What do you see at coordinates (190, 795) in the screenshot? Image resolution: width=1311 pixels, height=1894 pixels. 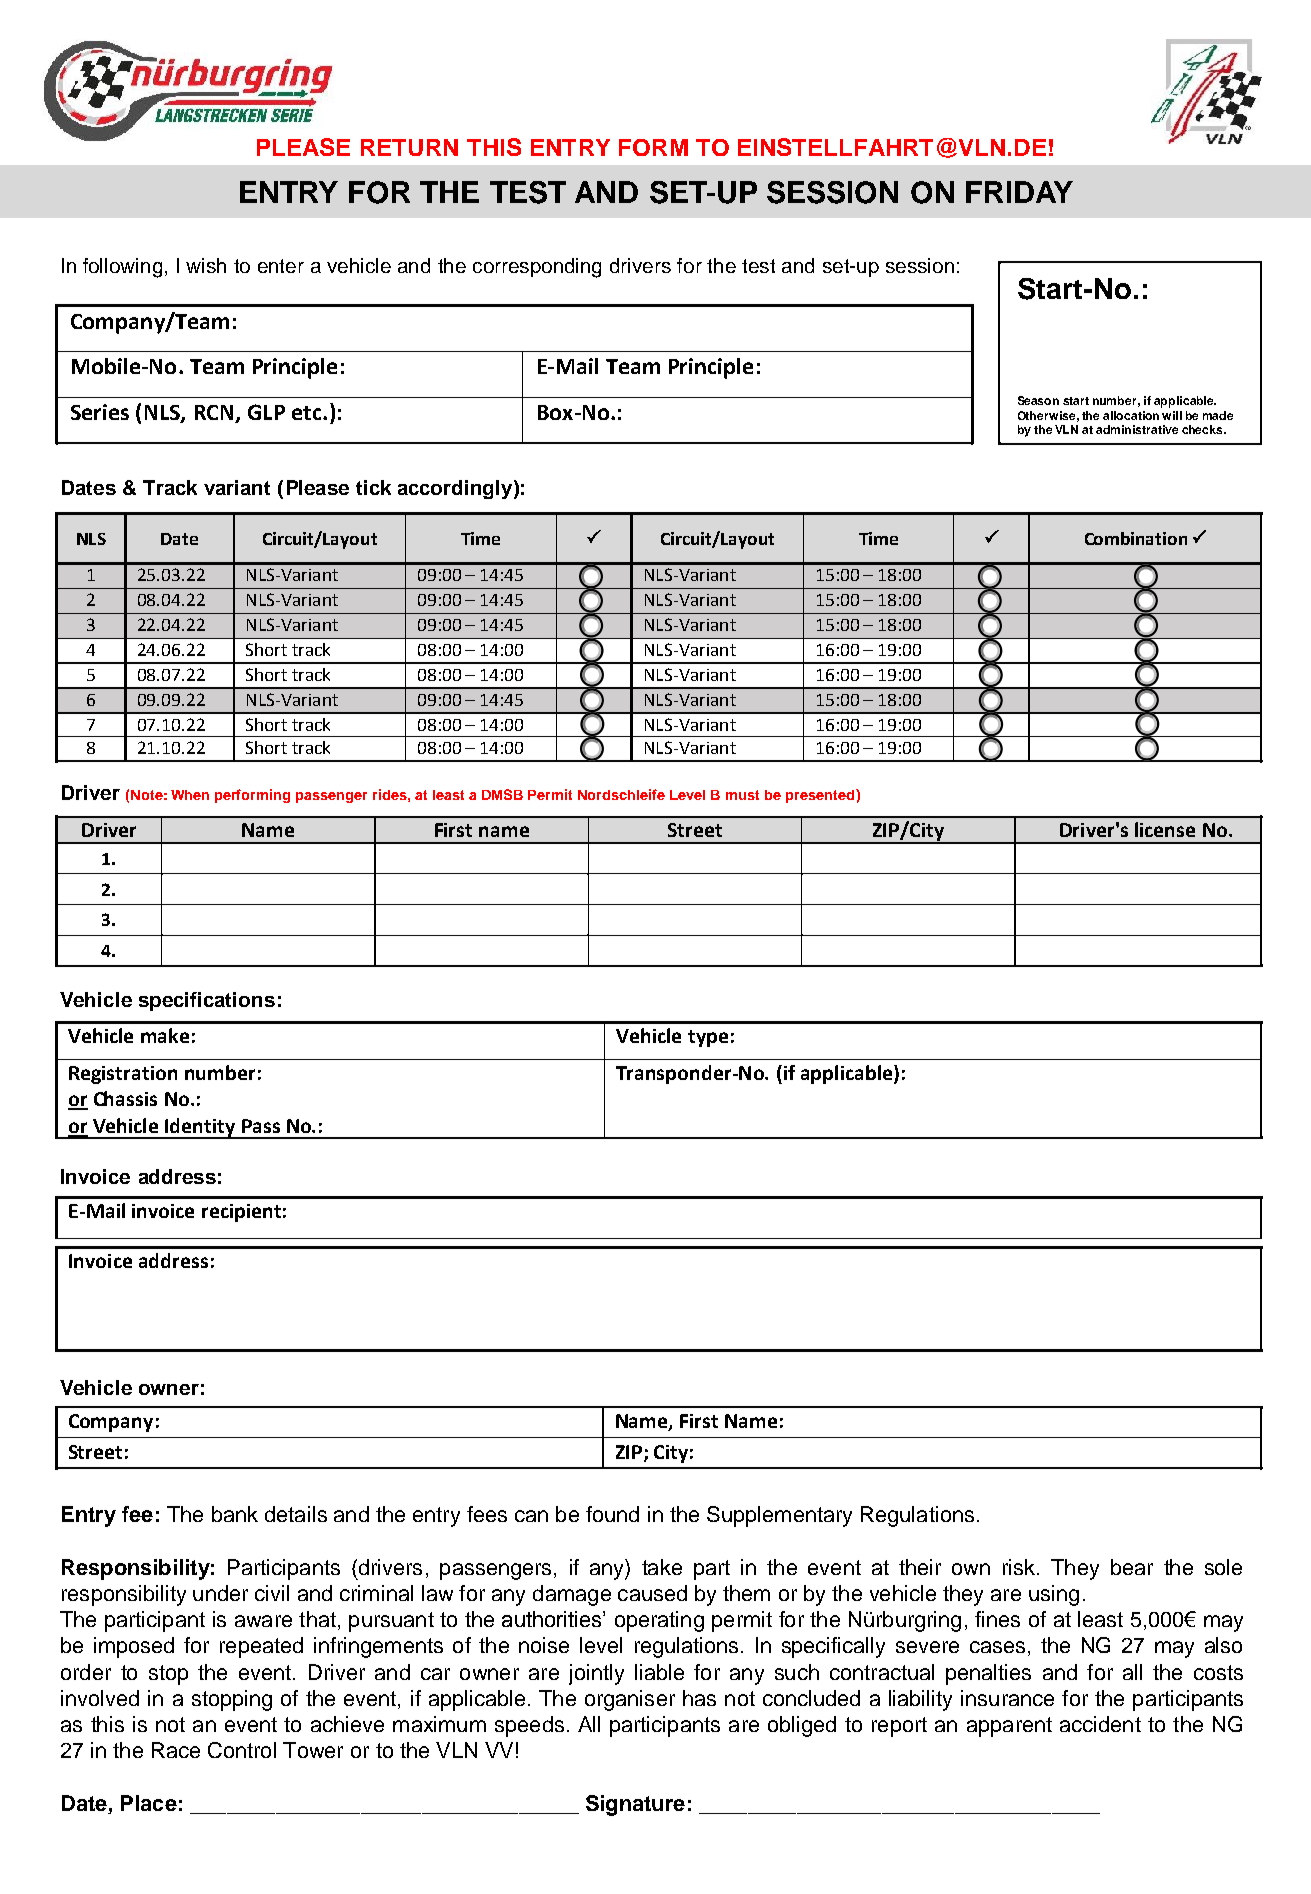 I see `When` at bounding box center [190, 795].
